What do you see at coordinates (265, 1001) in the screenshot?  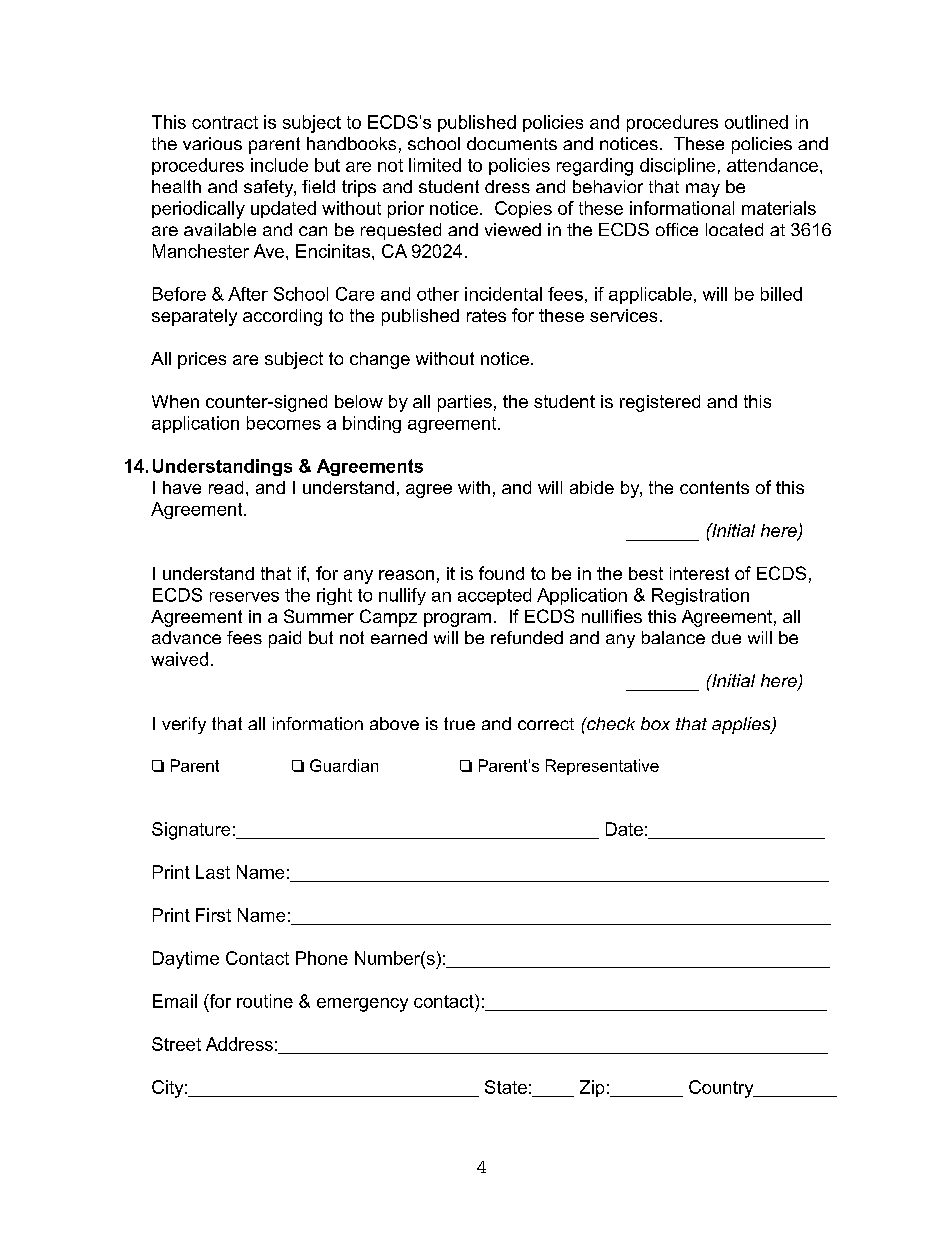 I see `routine` at bounding box center [265, 1001].
